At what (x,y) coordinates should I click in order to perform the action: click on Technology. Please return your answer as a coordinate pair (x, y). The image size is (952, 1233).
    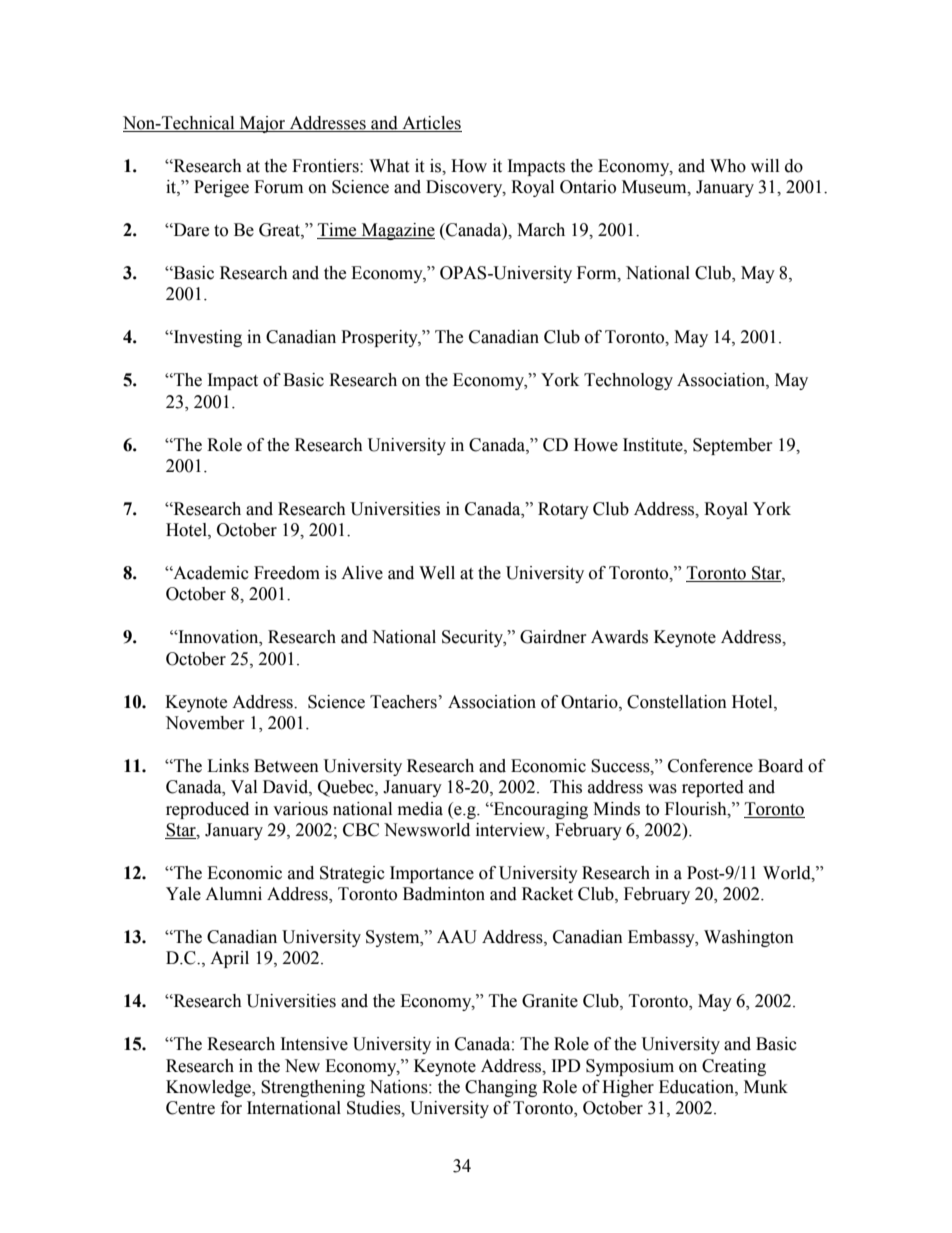
    Looking at the image, I should click on (628, 381).
